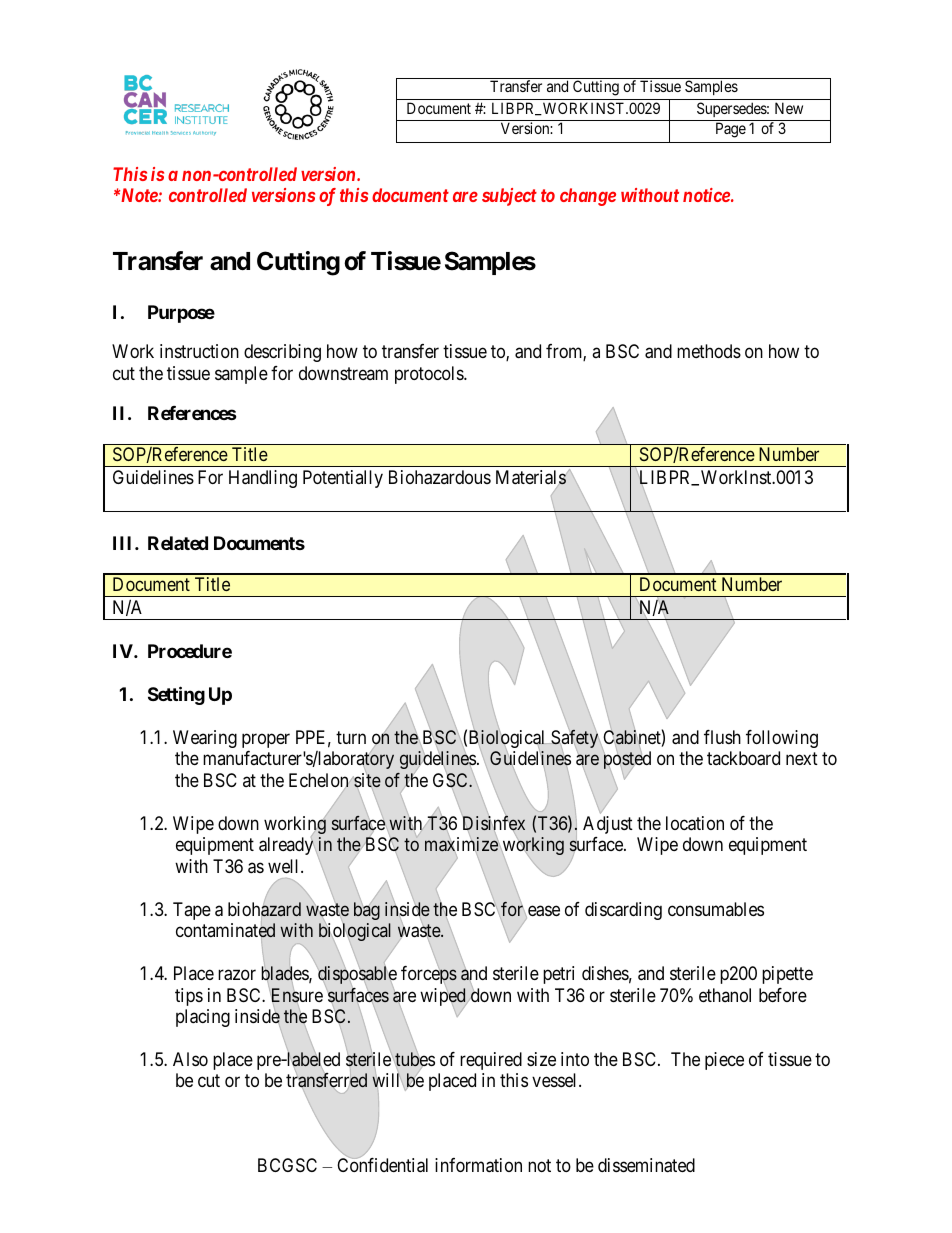 The width and height of the document is (952, 1233). Describe the element at coordinates (266, 740) in the document. I see `proper` at that location.
